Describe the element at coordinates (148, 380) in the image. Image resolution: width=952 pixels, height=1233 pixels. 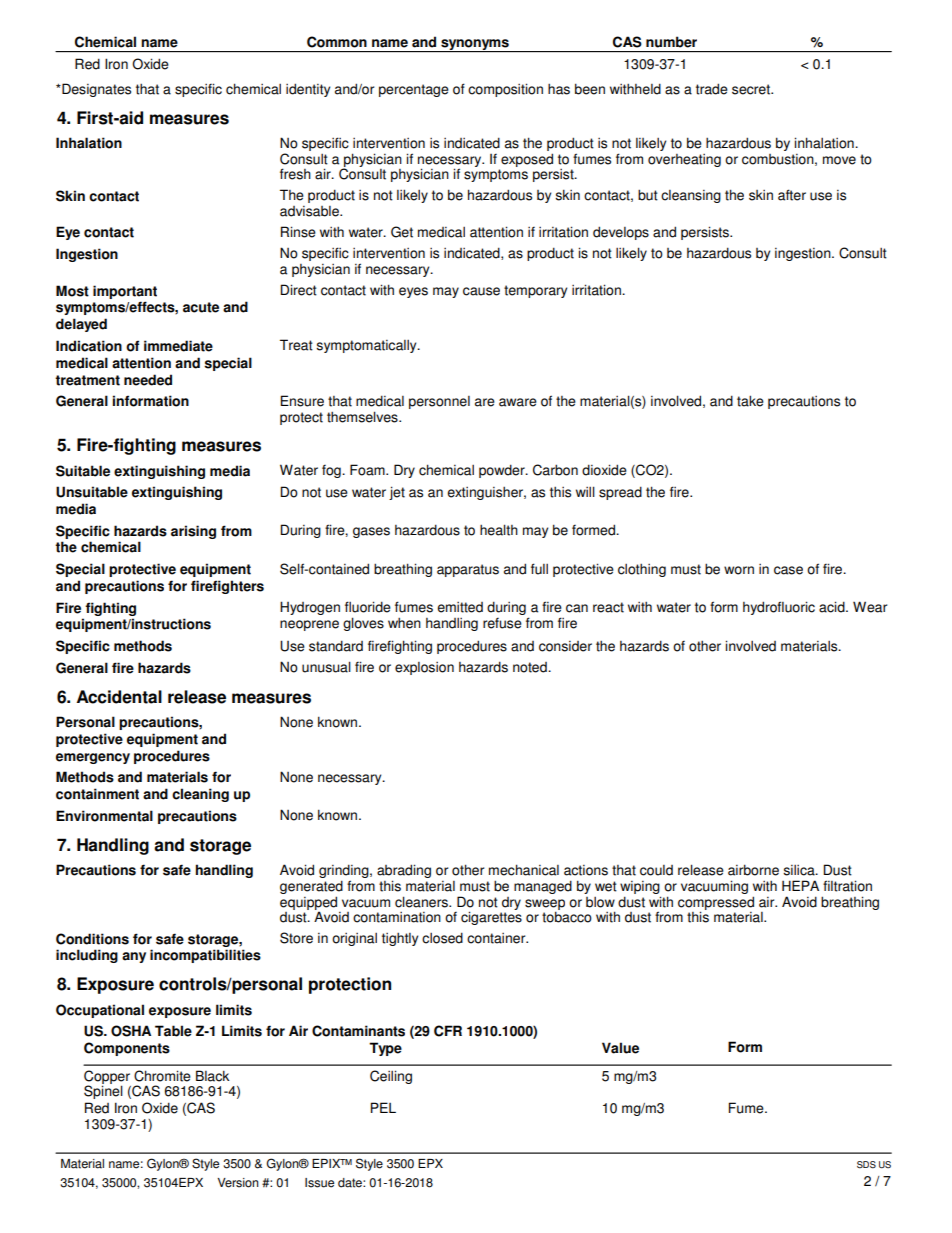
I see `needed` at that location.
